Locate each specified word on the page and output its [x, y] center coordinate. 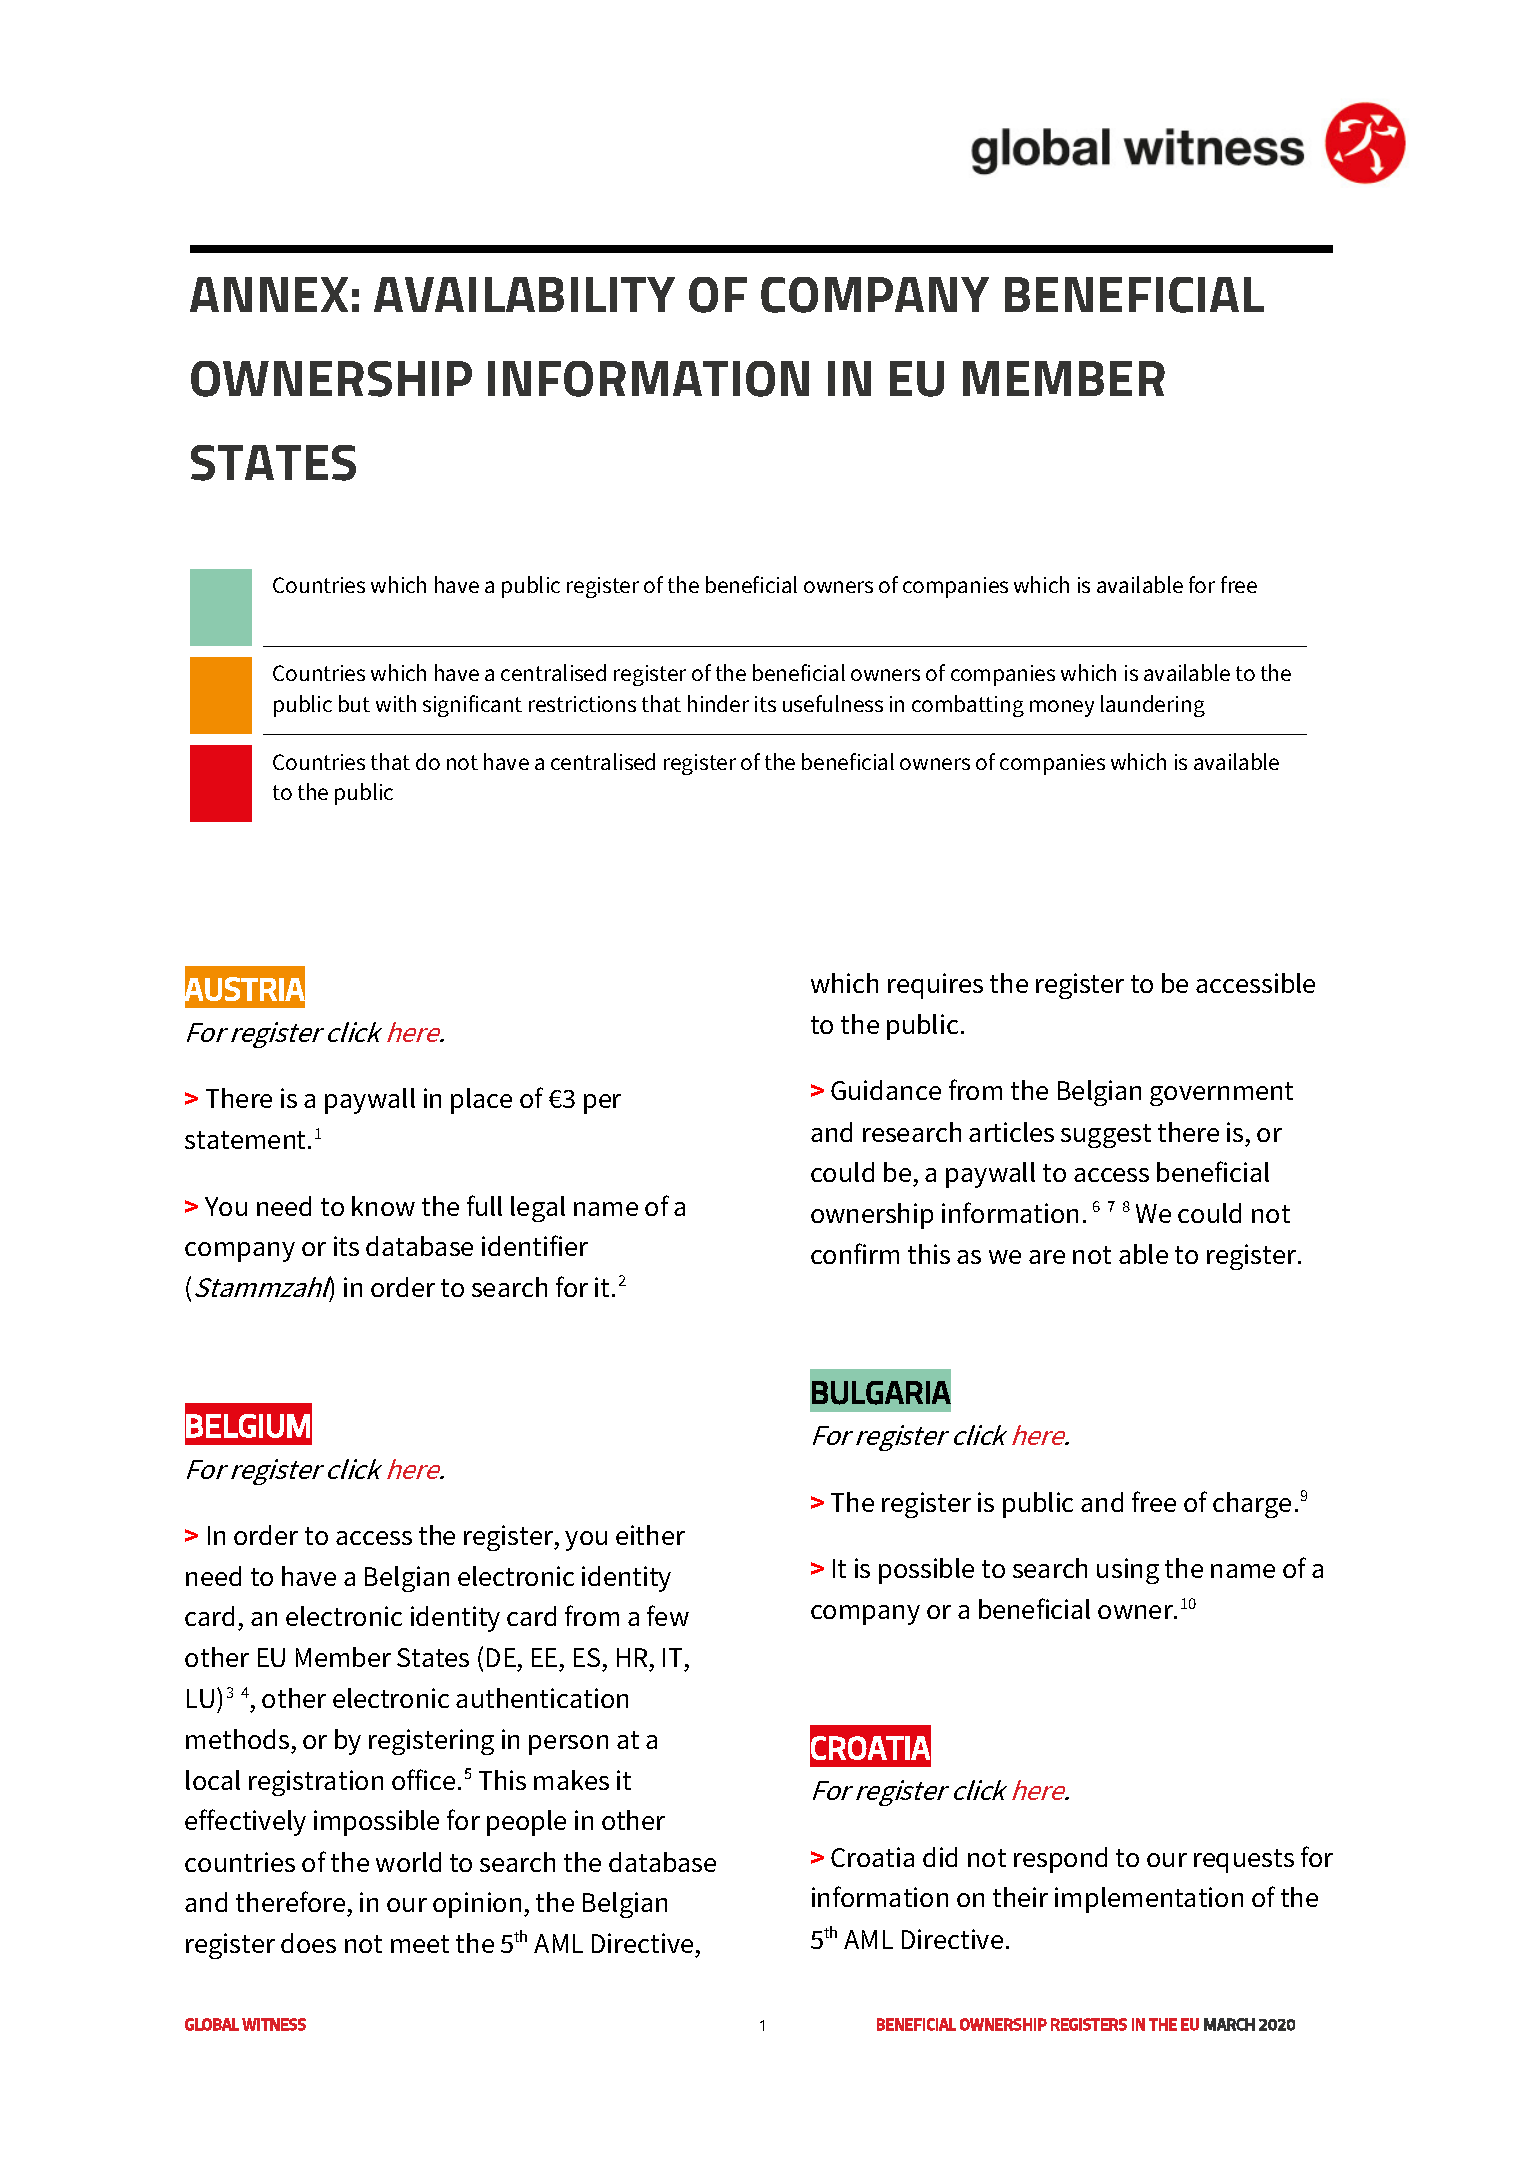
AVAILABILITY [524, 294]
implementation [1149, 1900]
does [308, 1943]
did [940, 1857]
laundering [1153, 706]
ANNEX [269, 294]
